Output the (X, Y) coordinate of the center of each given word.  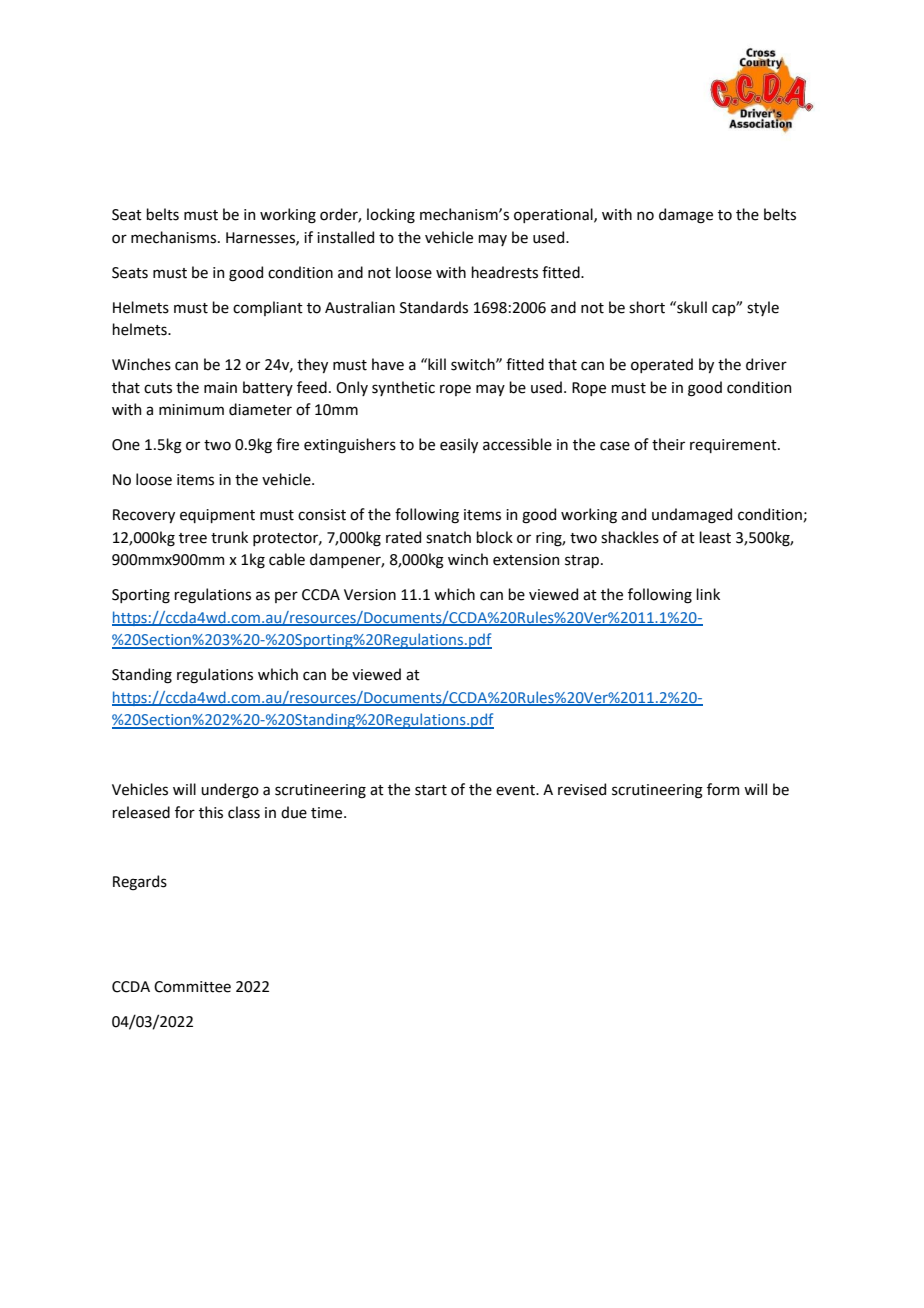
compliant (268, 308)
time (328, 813)
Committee (192, 987)
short (647, 307)
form (723, 789)
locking (391, 216)
